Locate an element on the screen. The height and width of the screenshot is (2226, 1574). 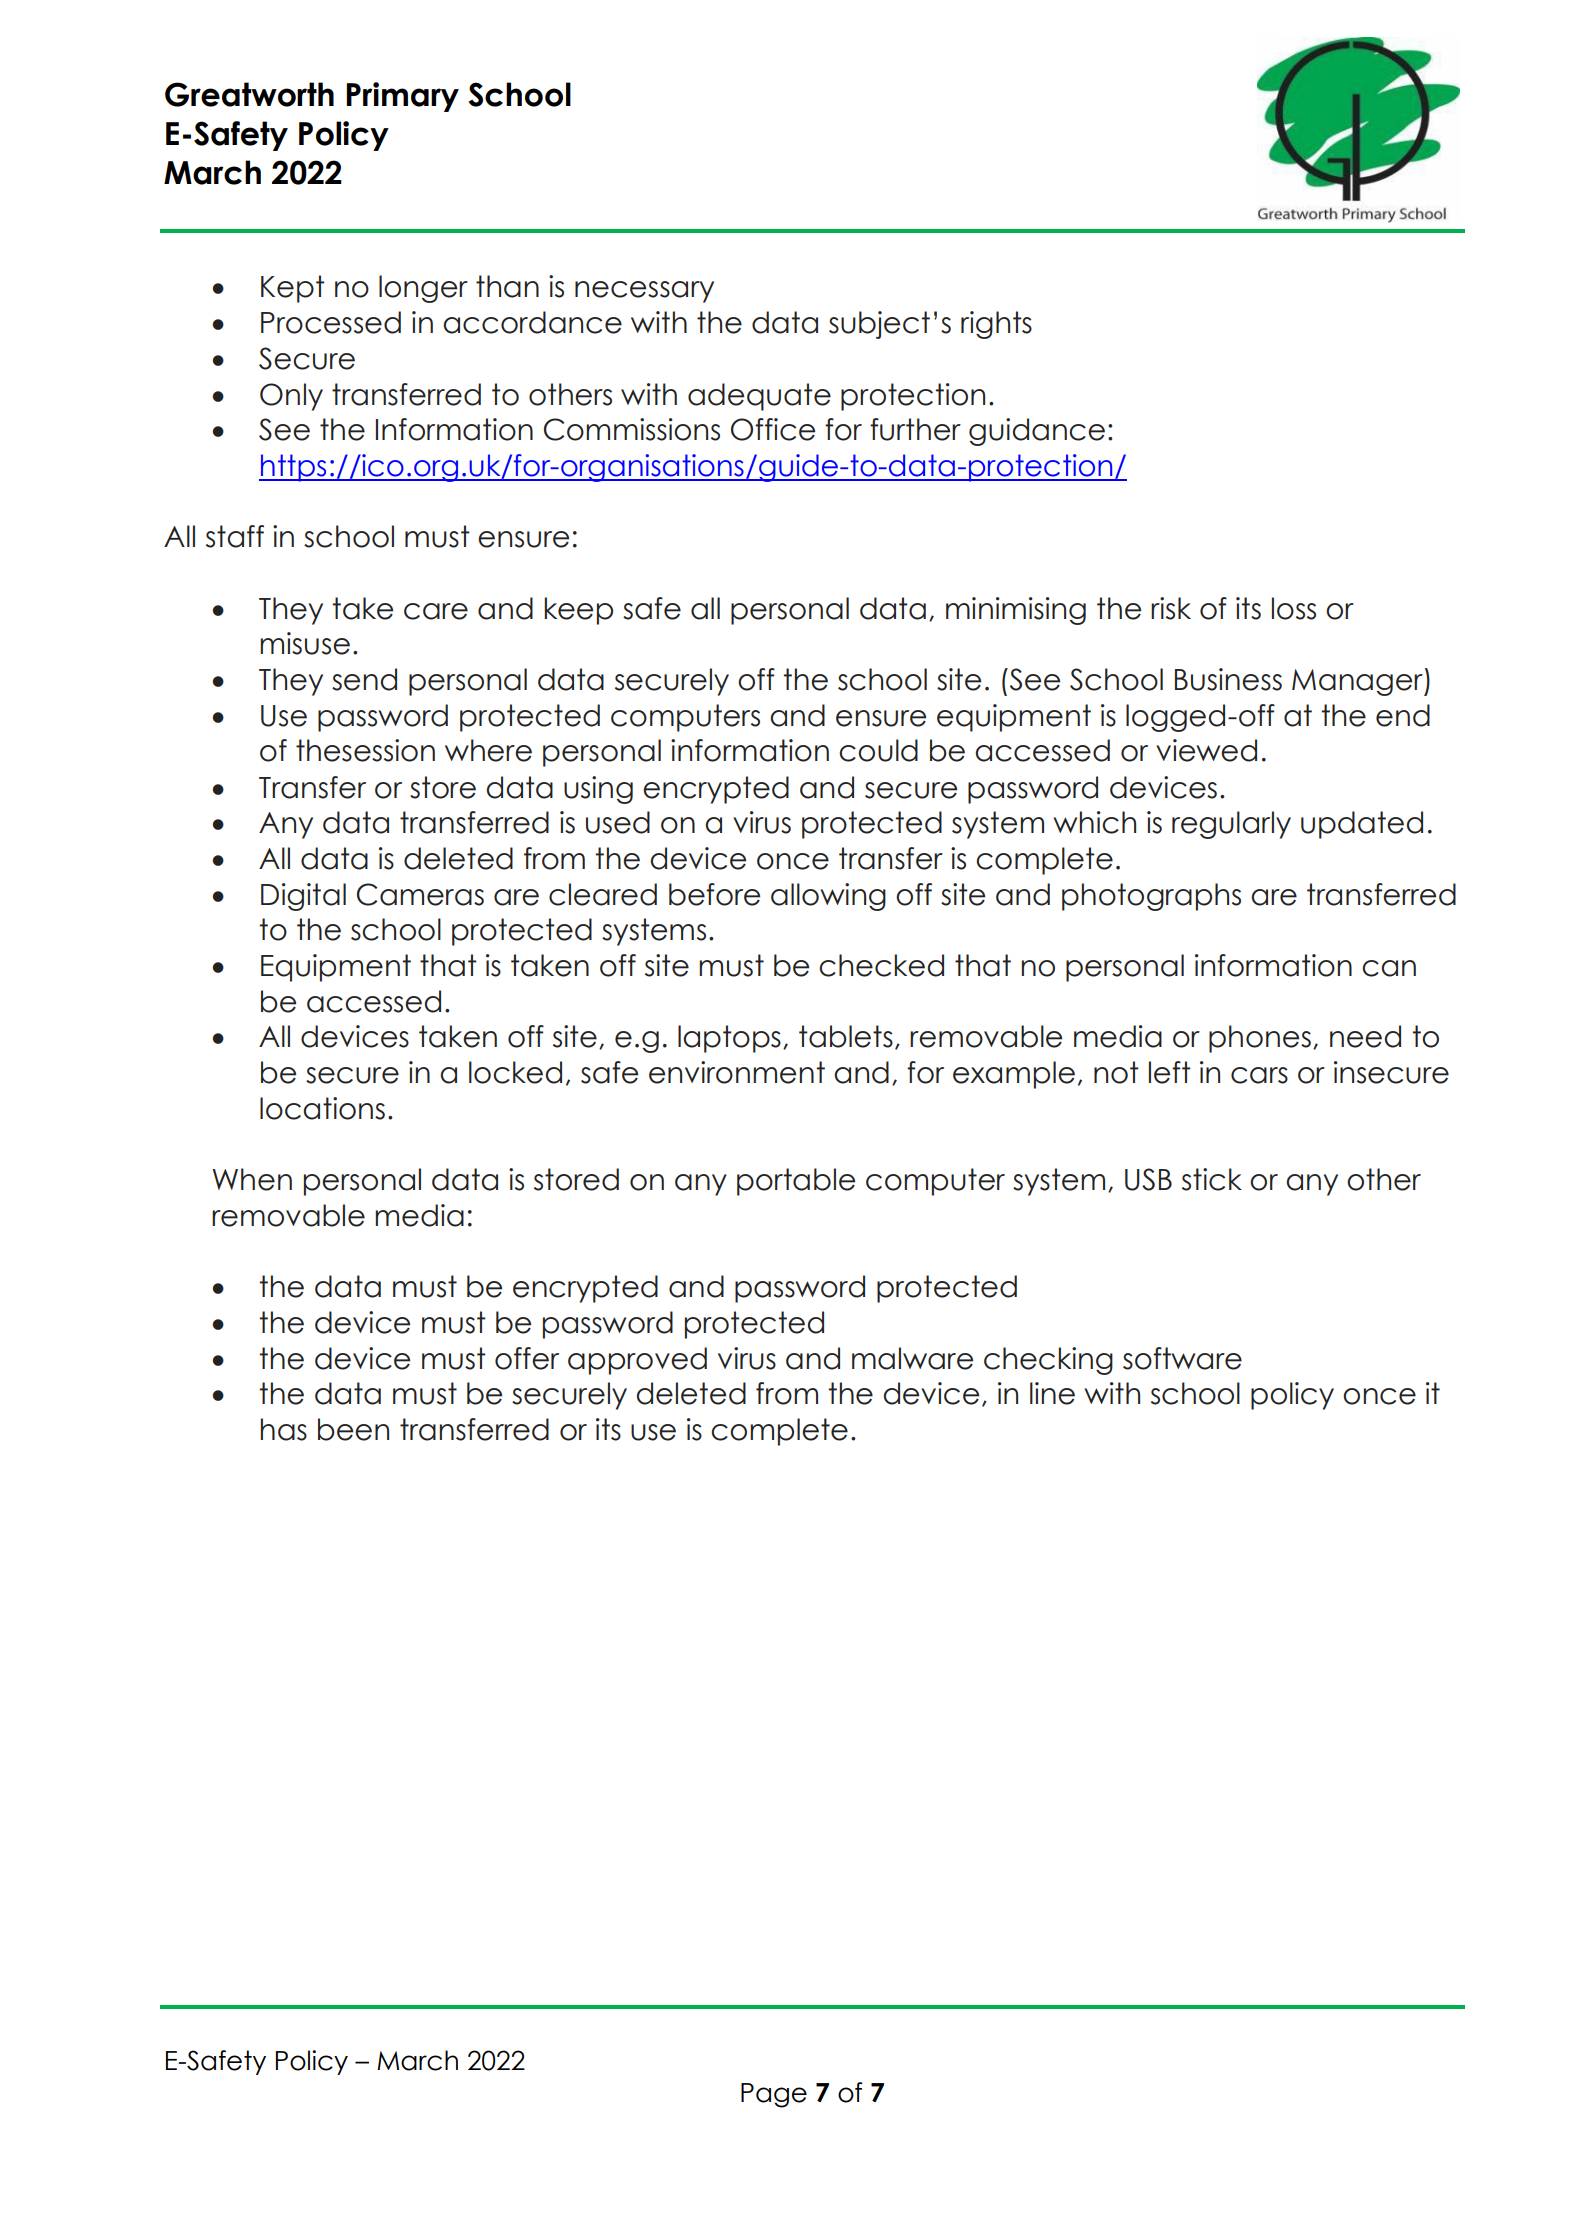
could is located at coordinates (878, 750).
